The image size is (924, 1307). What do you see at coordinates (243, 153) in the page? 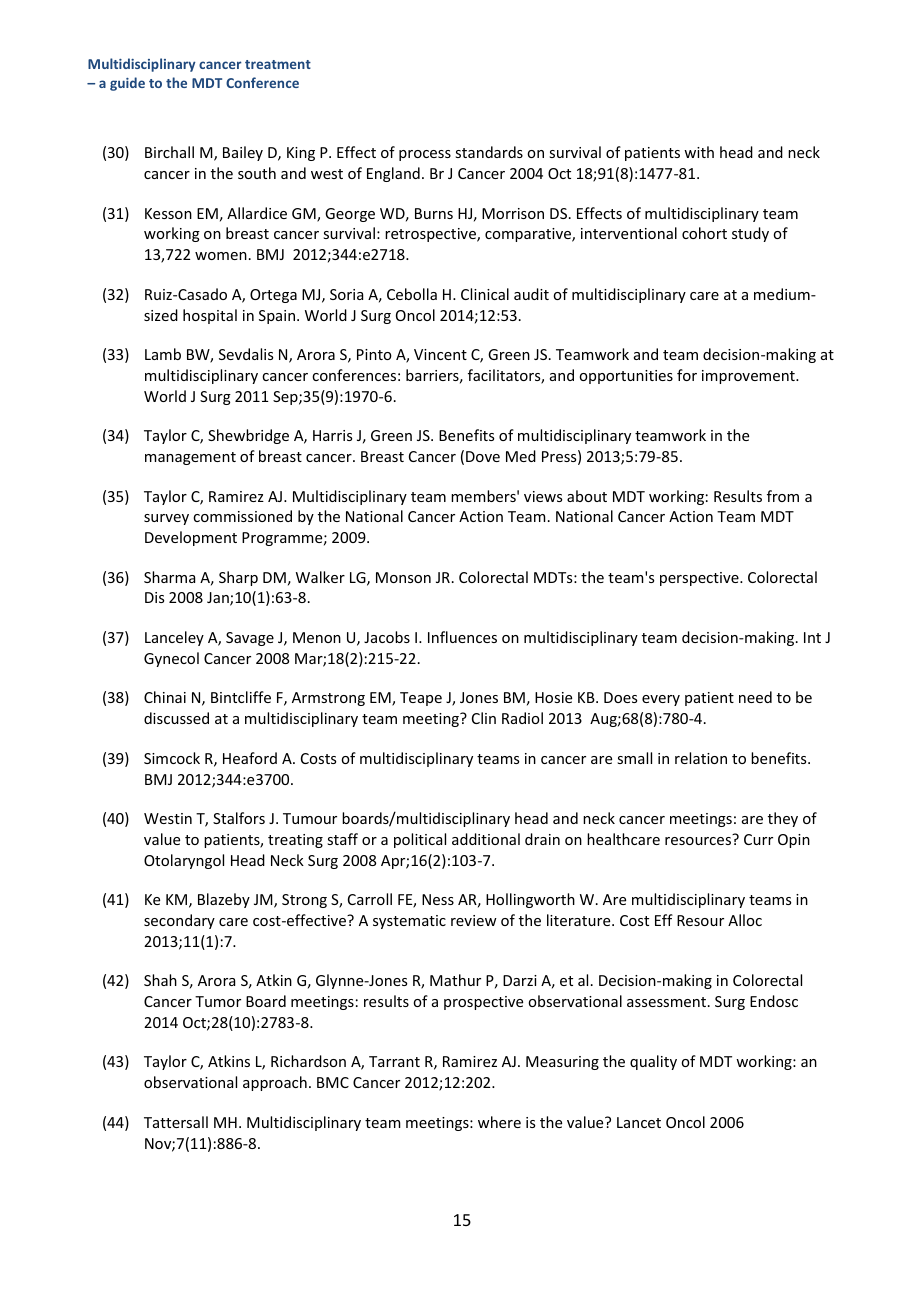
I see `Bailey` at bounding box center [243, 153].
